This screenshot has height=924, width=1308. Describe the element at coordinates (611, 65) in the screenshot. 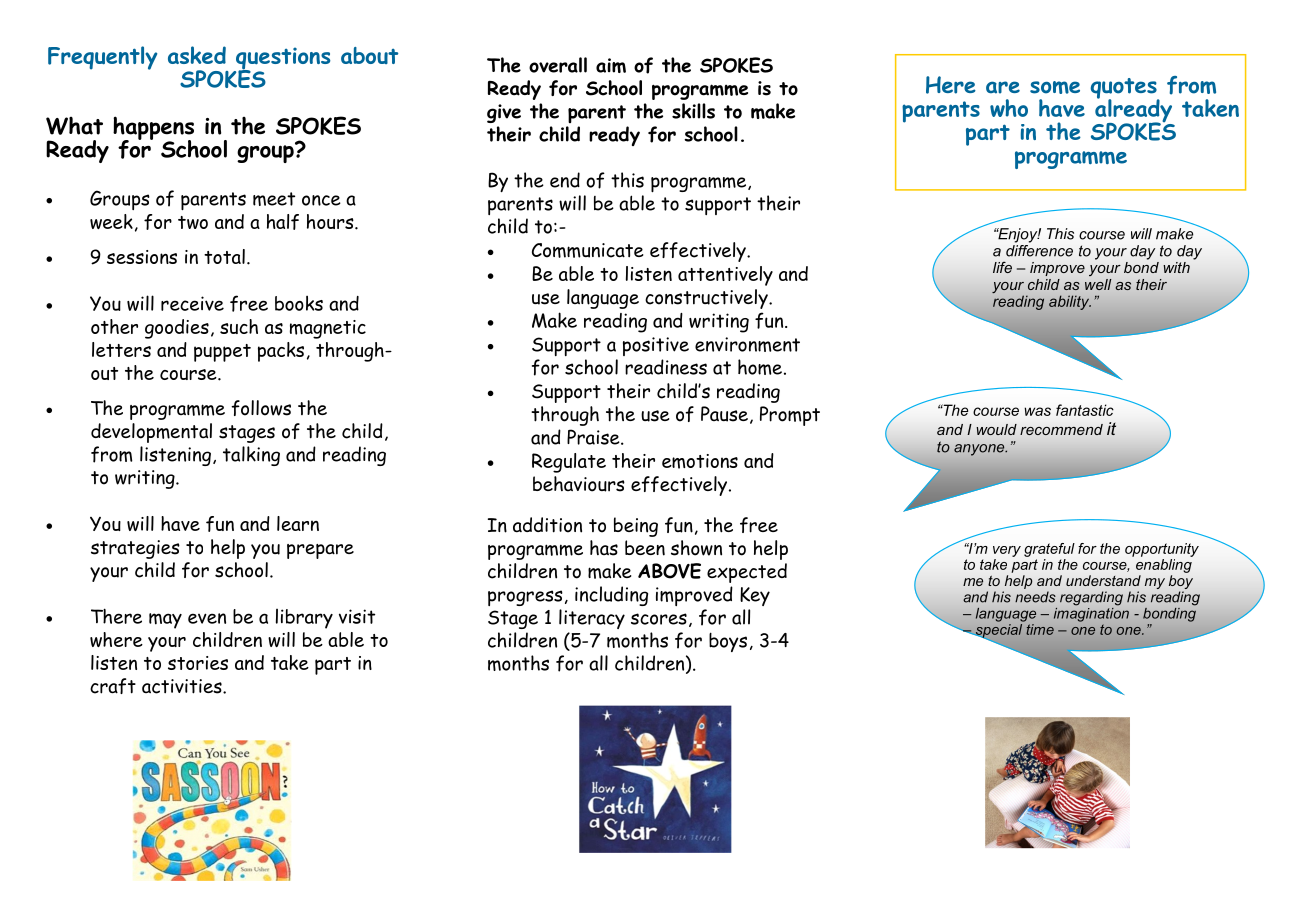

I see `aim` at that location.
